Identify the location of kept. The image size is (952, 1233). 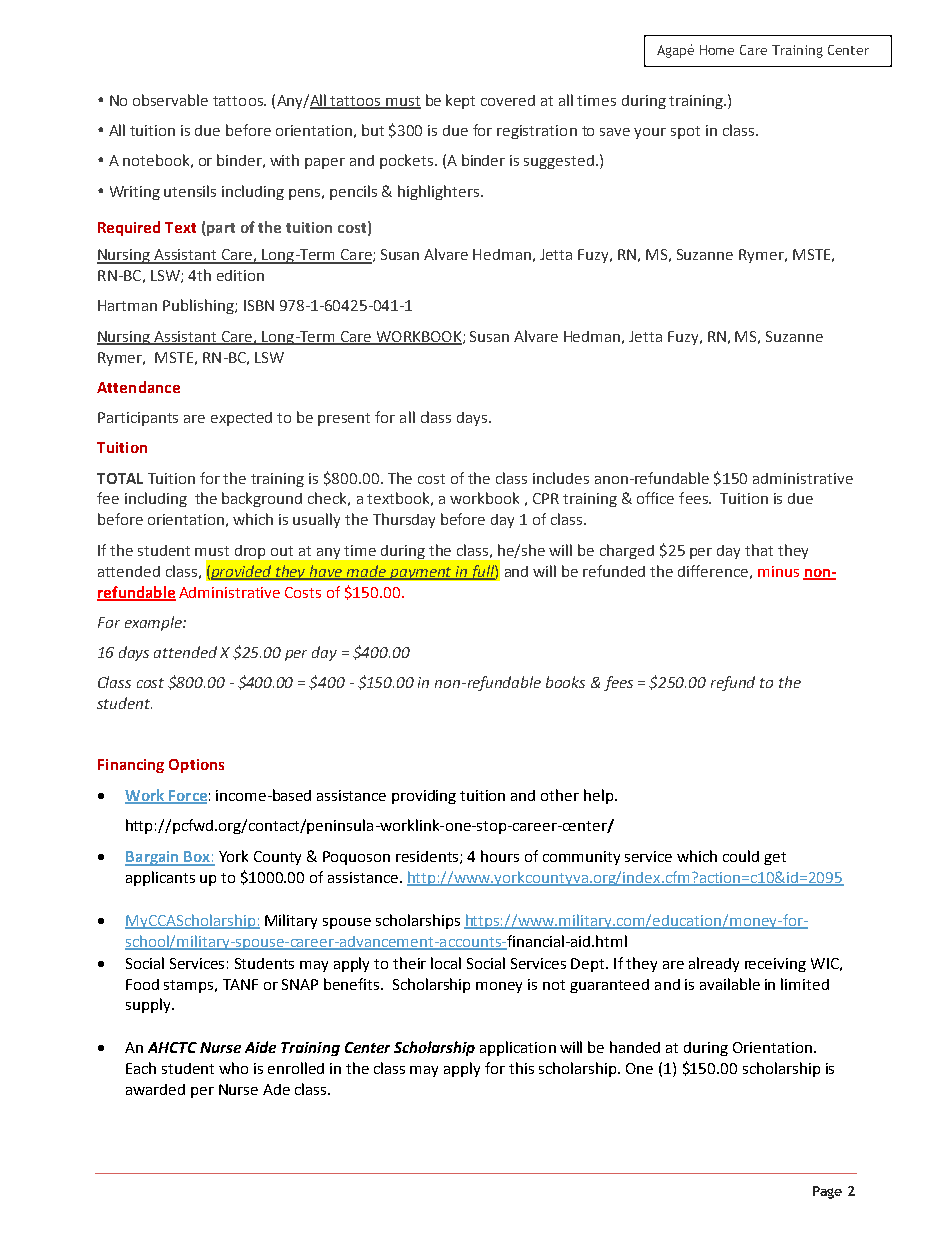
(460, 101).
